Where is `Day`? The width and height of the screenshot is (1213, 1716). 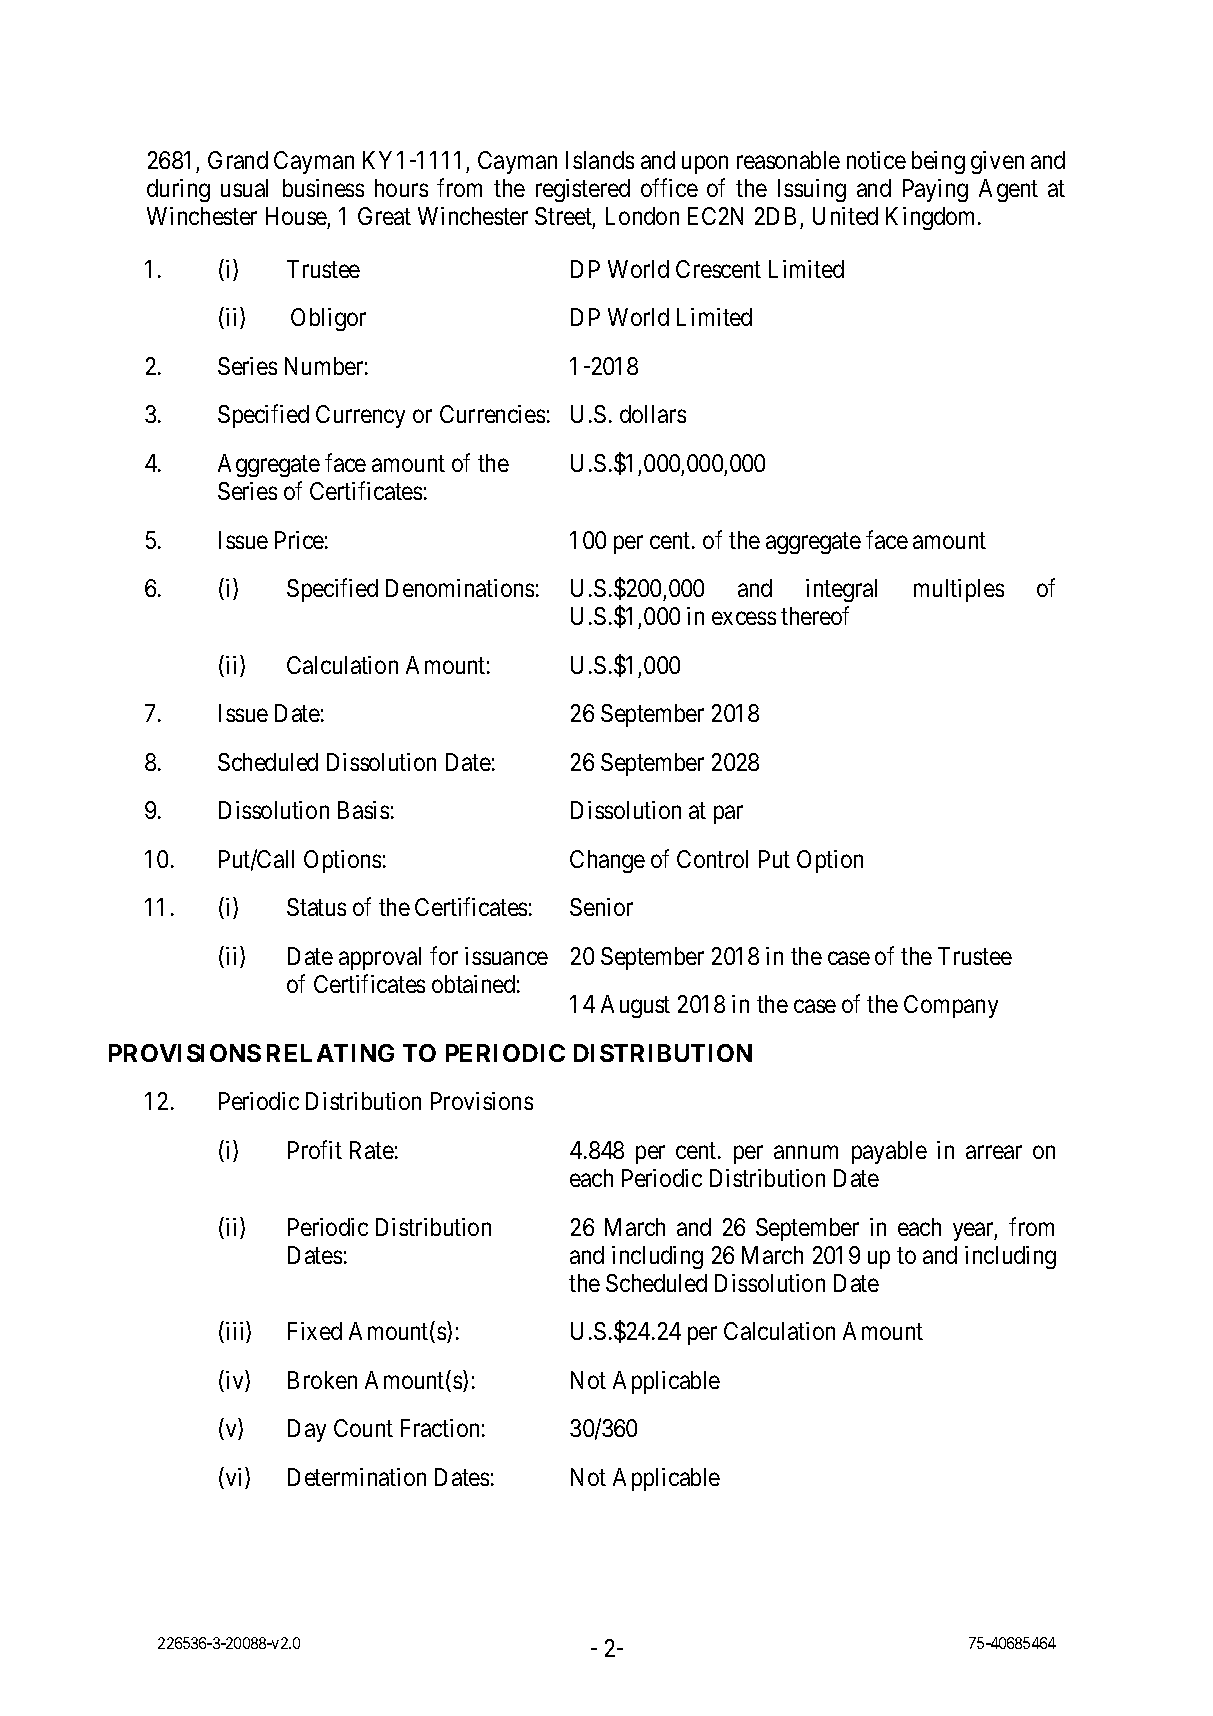
Day is located at coordinates (307, 1430).
